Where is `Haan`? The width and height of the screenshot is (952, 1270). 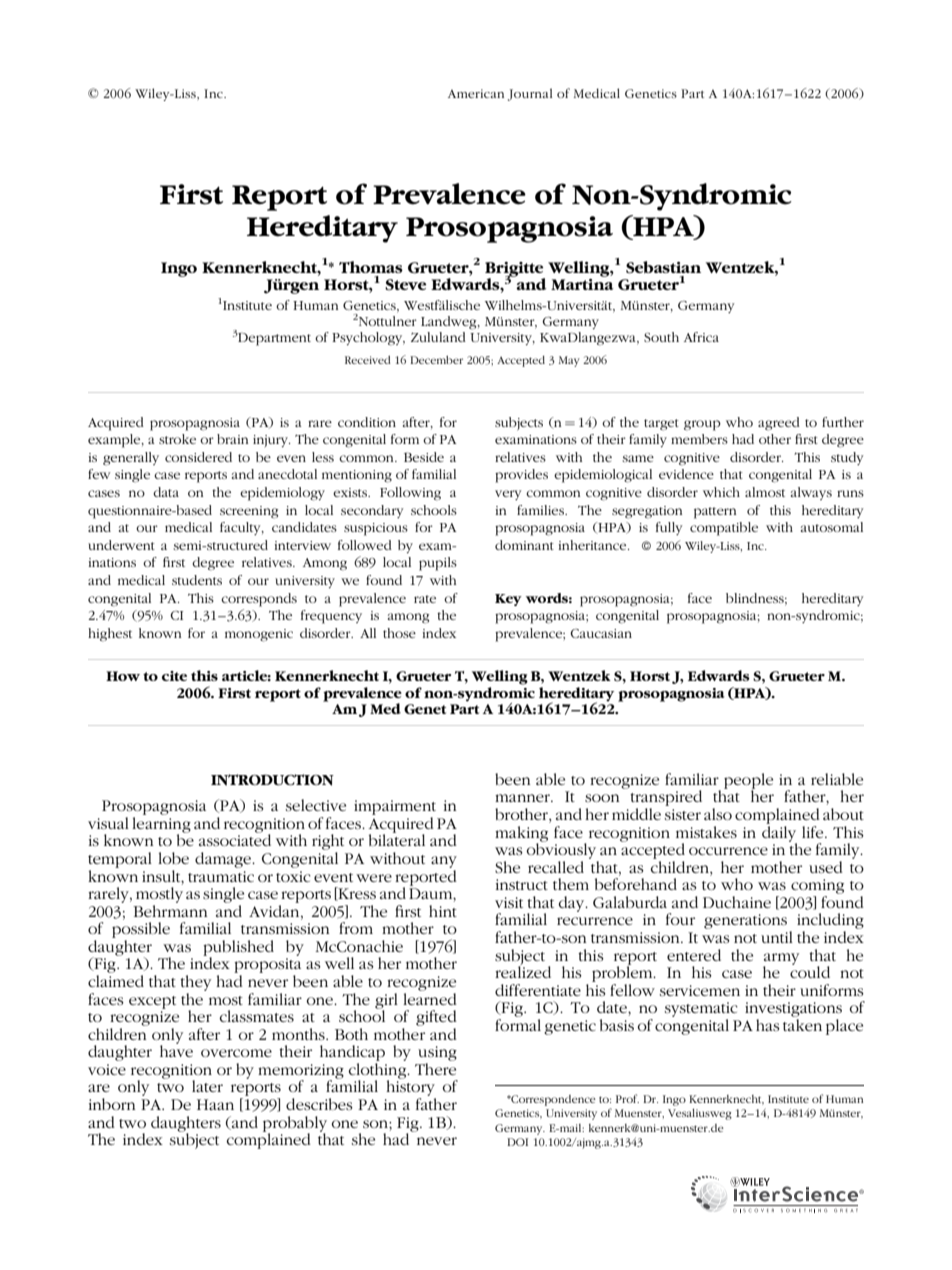
Haan is located at coordinates (215, 1104).
